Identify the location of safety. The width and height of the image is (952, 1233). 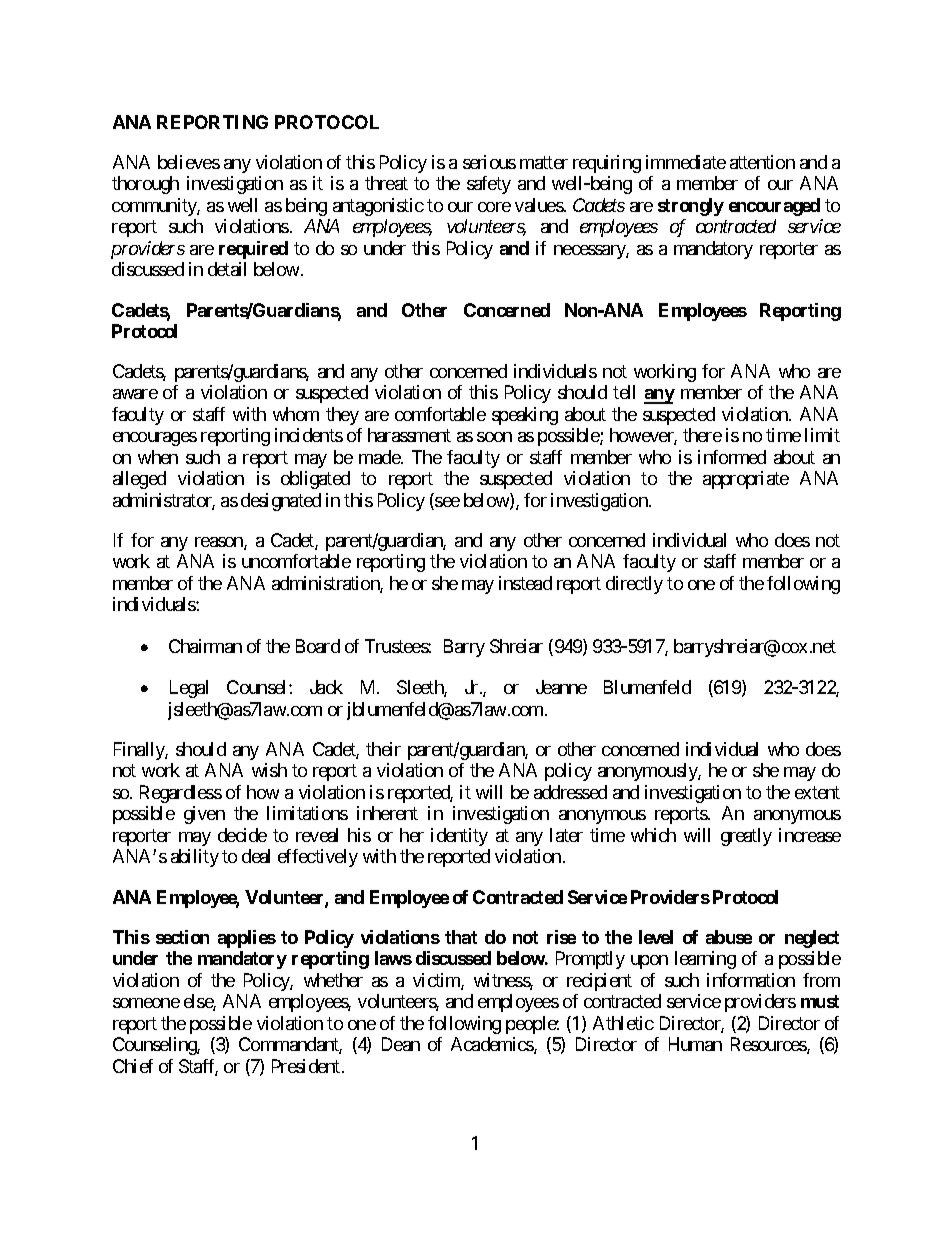
(489, 185).
